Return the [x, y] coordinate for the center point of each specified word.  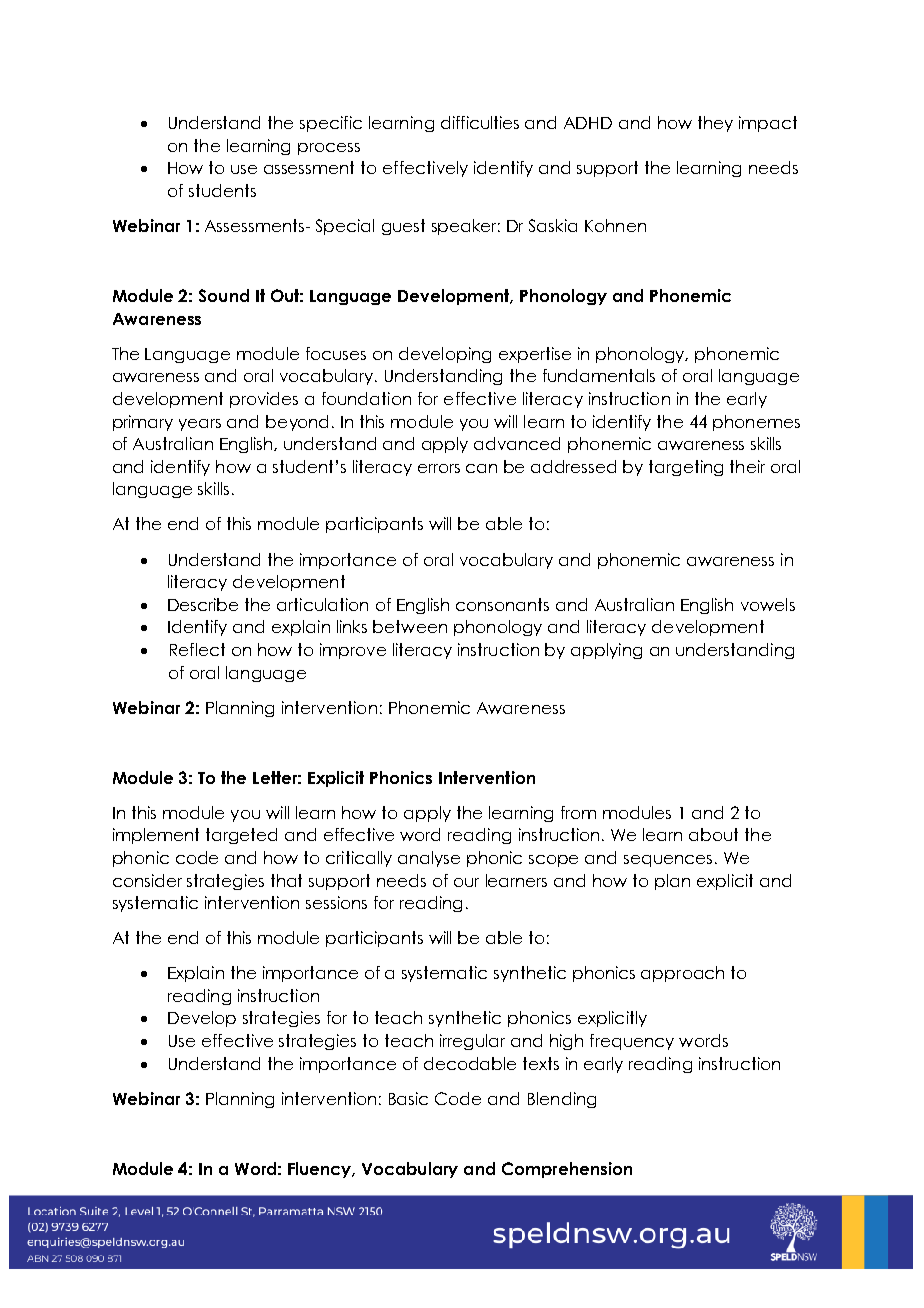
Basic [408, 1098]
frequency [632, 1042]
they [715, 124]
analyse [429, 859]
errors [439, 468]
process [329, 149]
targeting [686, 468]
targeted [241, 836]
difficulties [480, 122]
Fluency [321, 1170]
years [200, 425]
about [713, 834]
